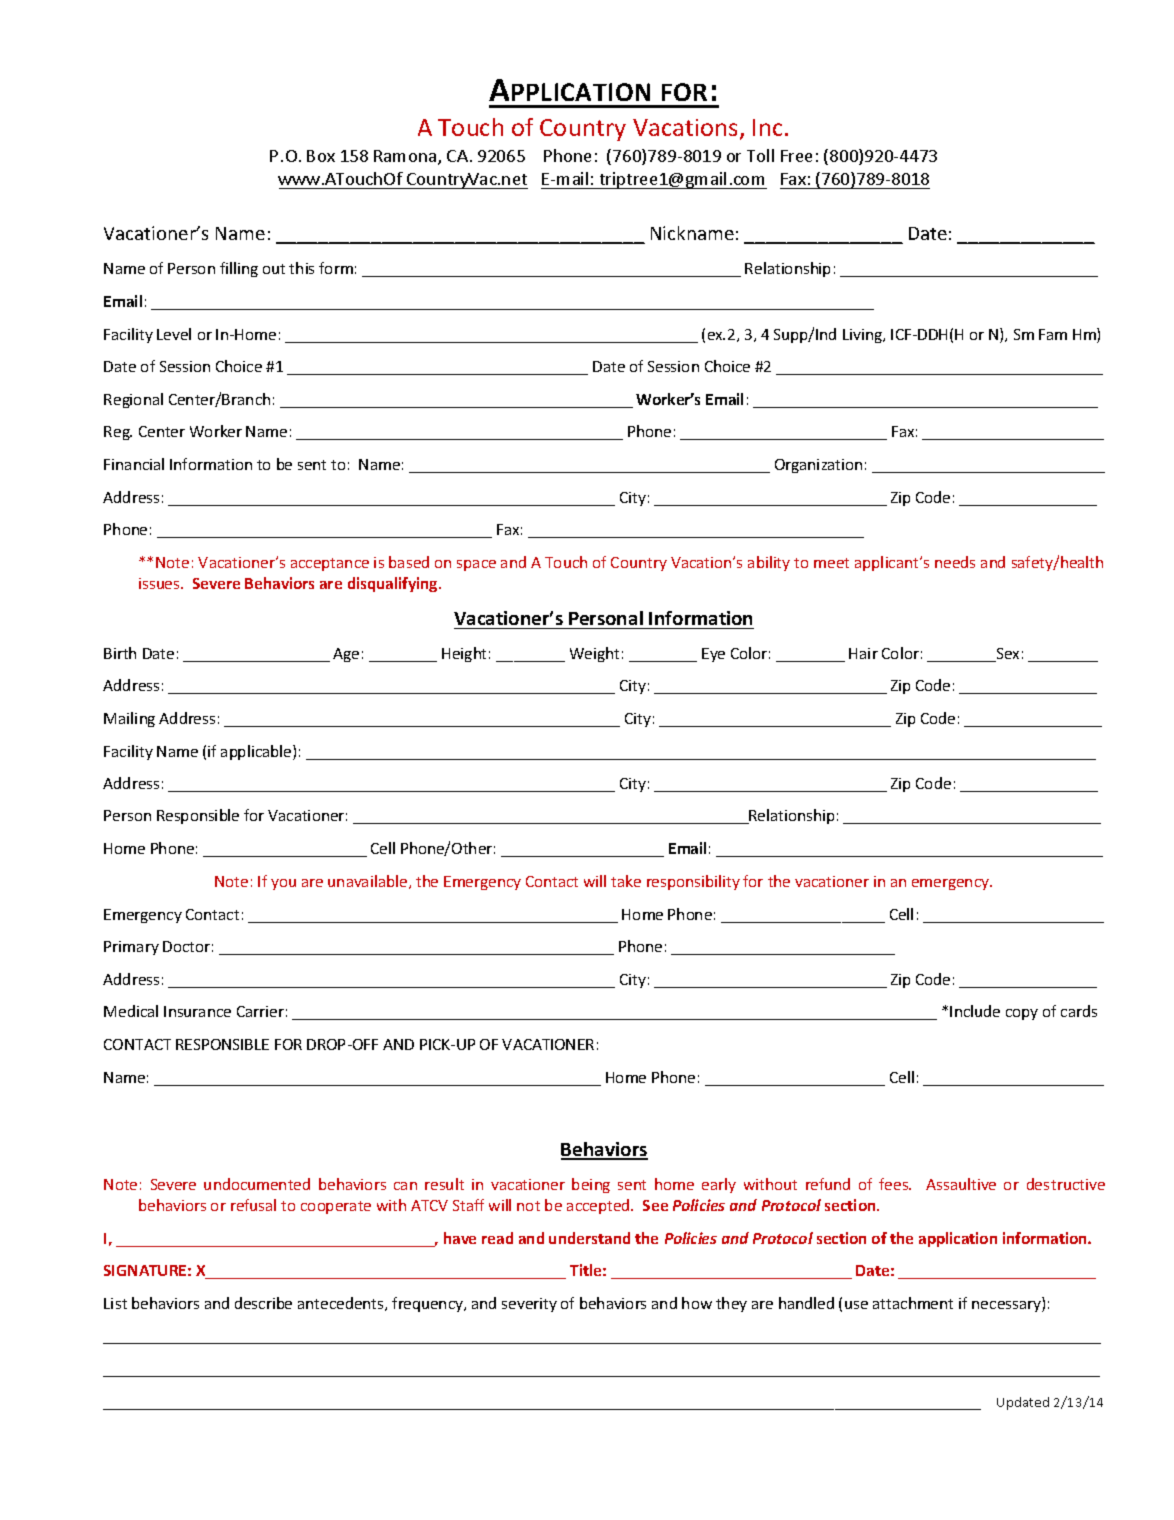 This screenshot has height=1520, width=1174. I want to click on Regional, so click(133, 400).
